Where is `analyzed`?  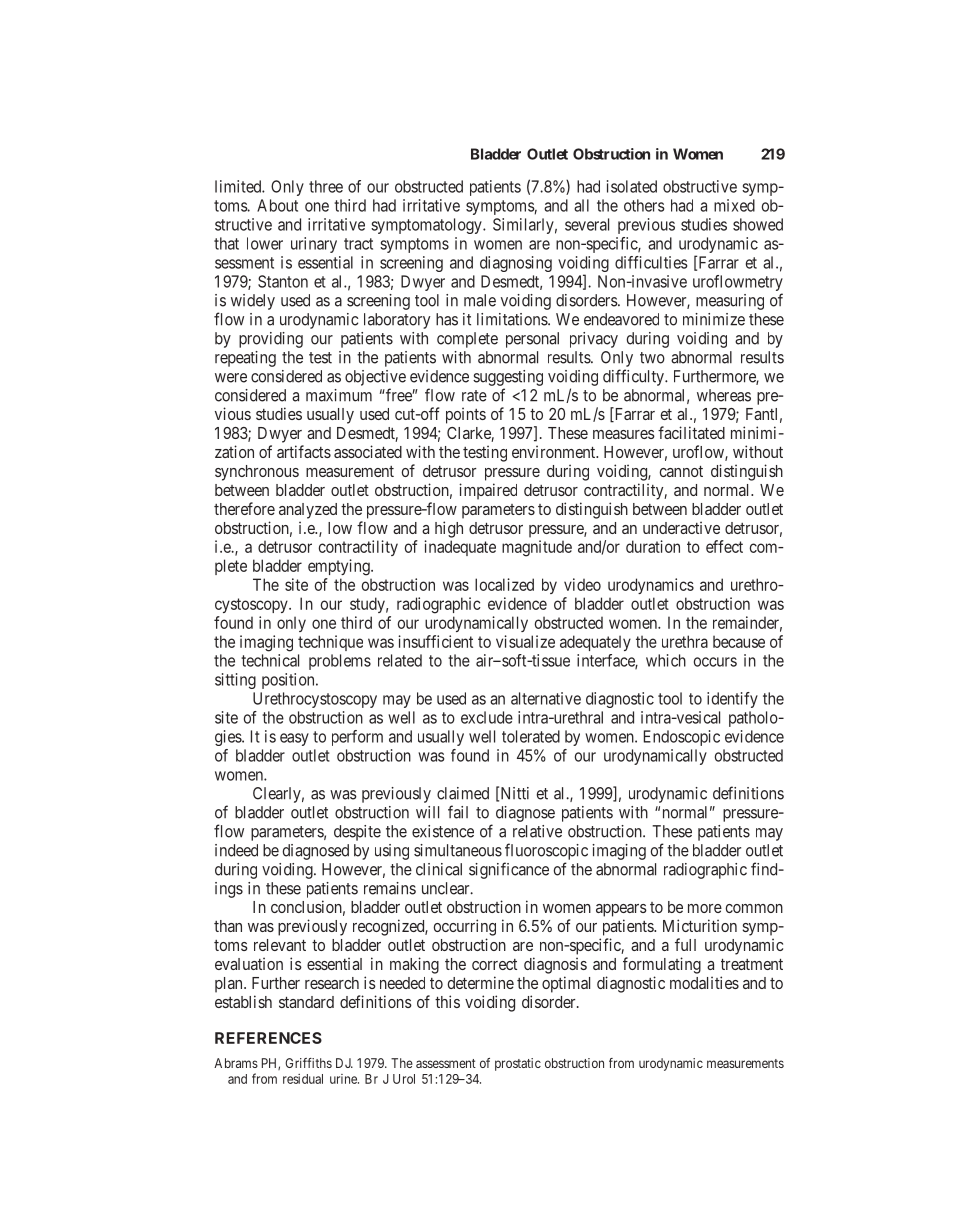 analyzed is located at coordinates (308, 511).
